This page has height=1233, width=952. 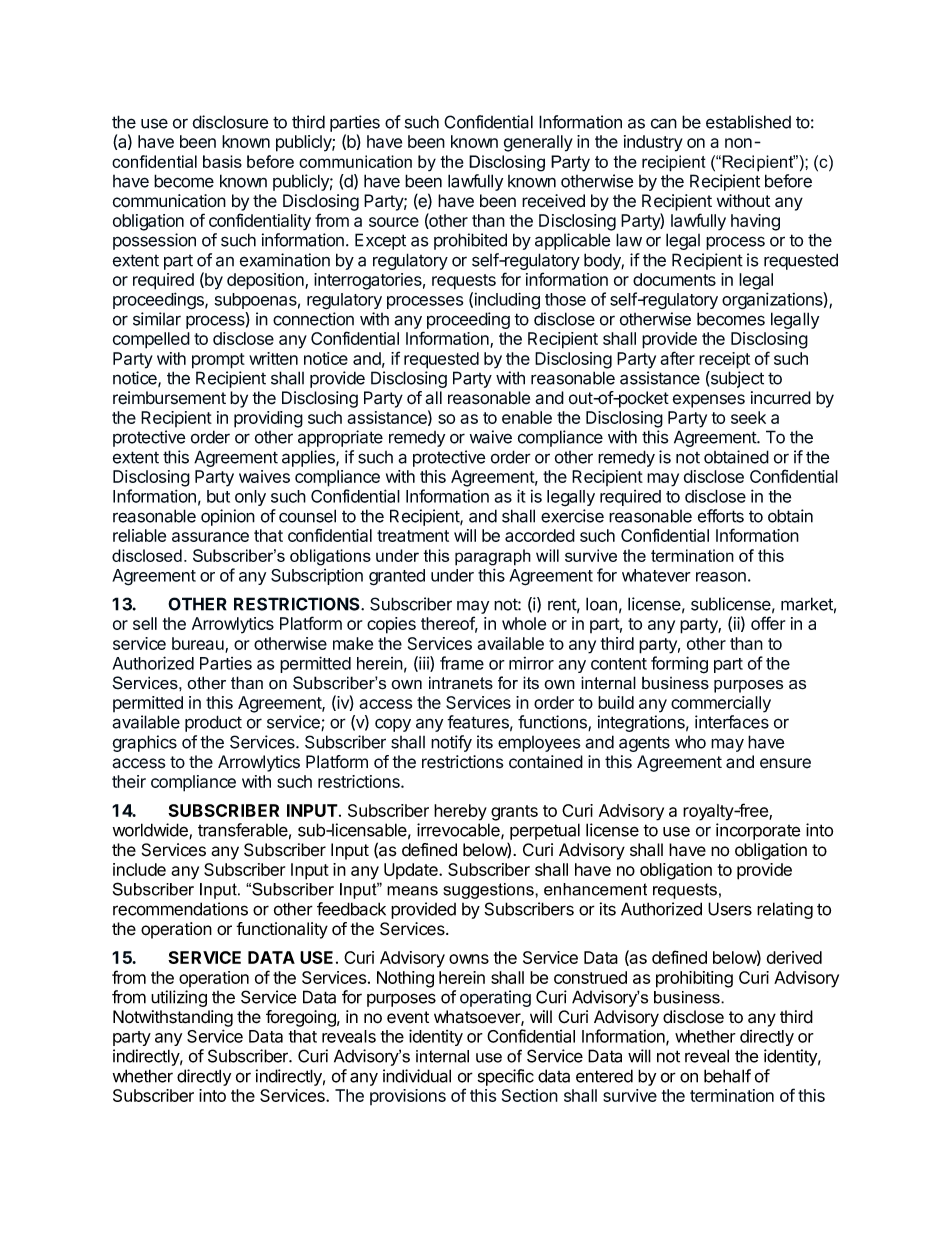 I want to click on but, so click(x=218, y=496).
